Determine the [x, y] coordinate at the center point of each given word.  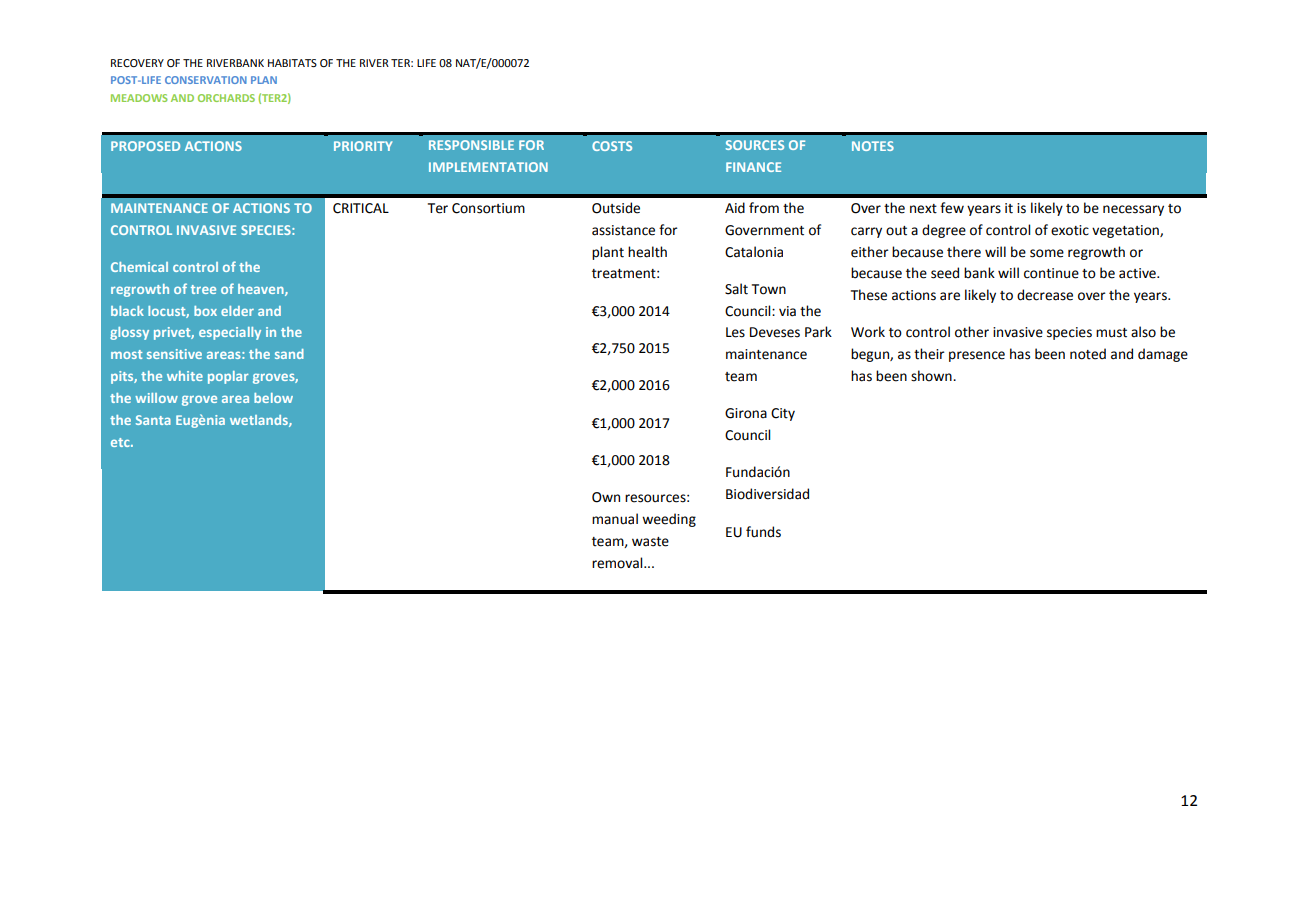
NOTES [873, 146]
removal [618, 563]
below [273, 398]
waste [650, 542]
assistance [623, 230]
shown [932, 376]
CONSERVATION [206, 80]
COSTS [612, 146]
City [783, 414]
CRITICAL [361, 208]
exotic [1070, 230]
